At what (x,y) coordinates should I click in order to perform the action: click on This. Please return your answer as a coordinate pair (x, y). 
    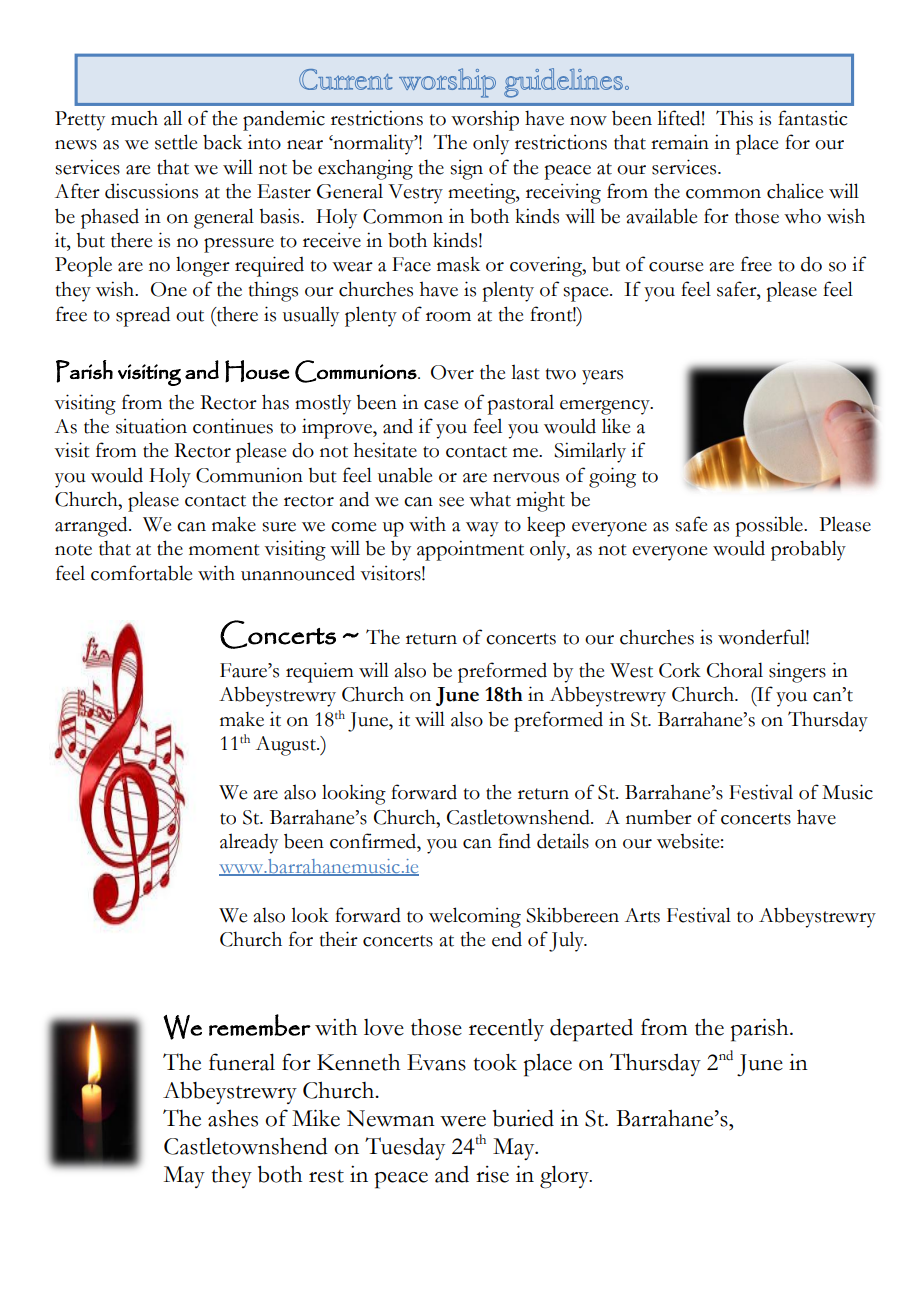
    Looking at the image, I should click on (734, 118).
